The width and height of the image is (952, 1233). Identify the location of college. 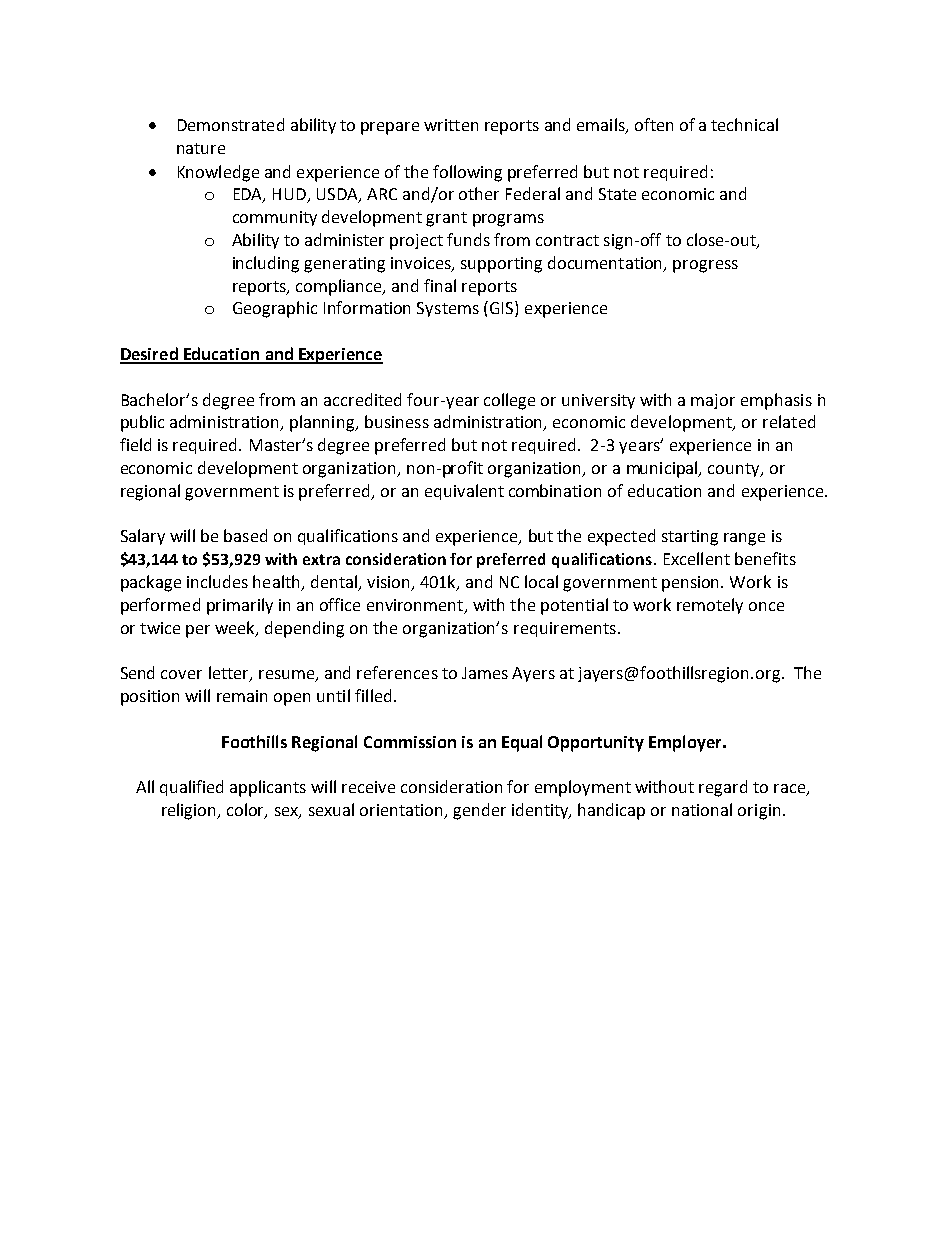
(509, 401).
